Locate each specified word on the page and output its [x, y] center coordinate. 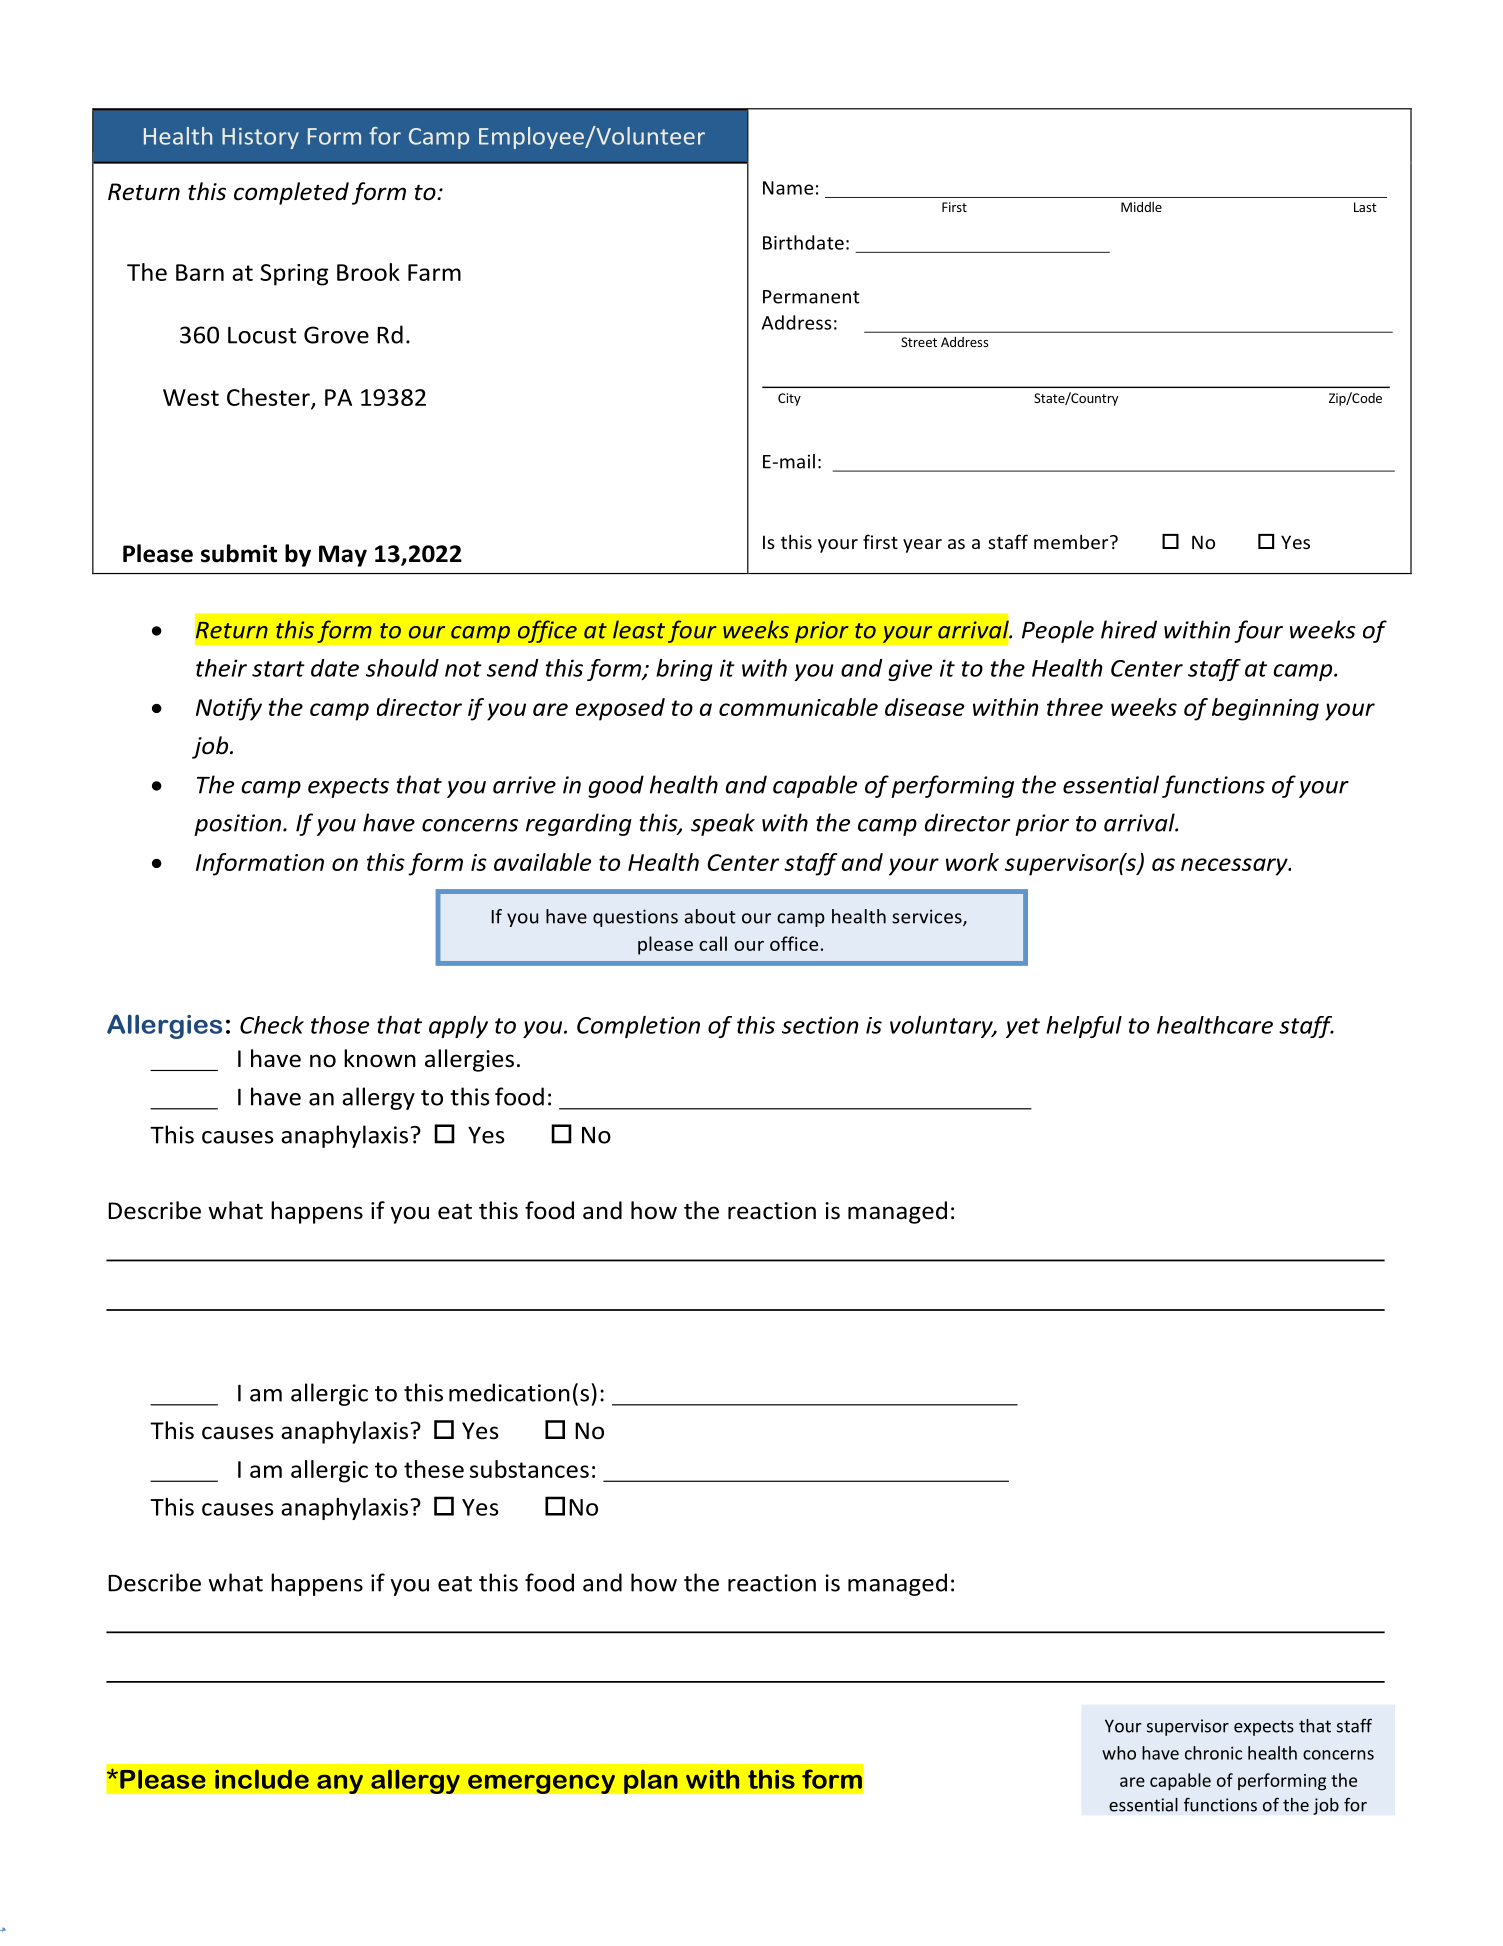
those [340, 1025]
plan [651, 1781]
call [713, 943]
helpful [1084, 1027]
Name [788, 188]
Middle [1141, 207]
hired [1129, 629]
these [434, 1469]
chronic [1213, 1753]
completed [291, 193]
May [343, 556]
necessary [1235, 867]
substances [529, 1469]
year [922, 546]
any [340, 1784]
